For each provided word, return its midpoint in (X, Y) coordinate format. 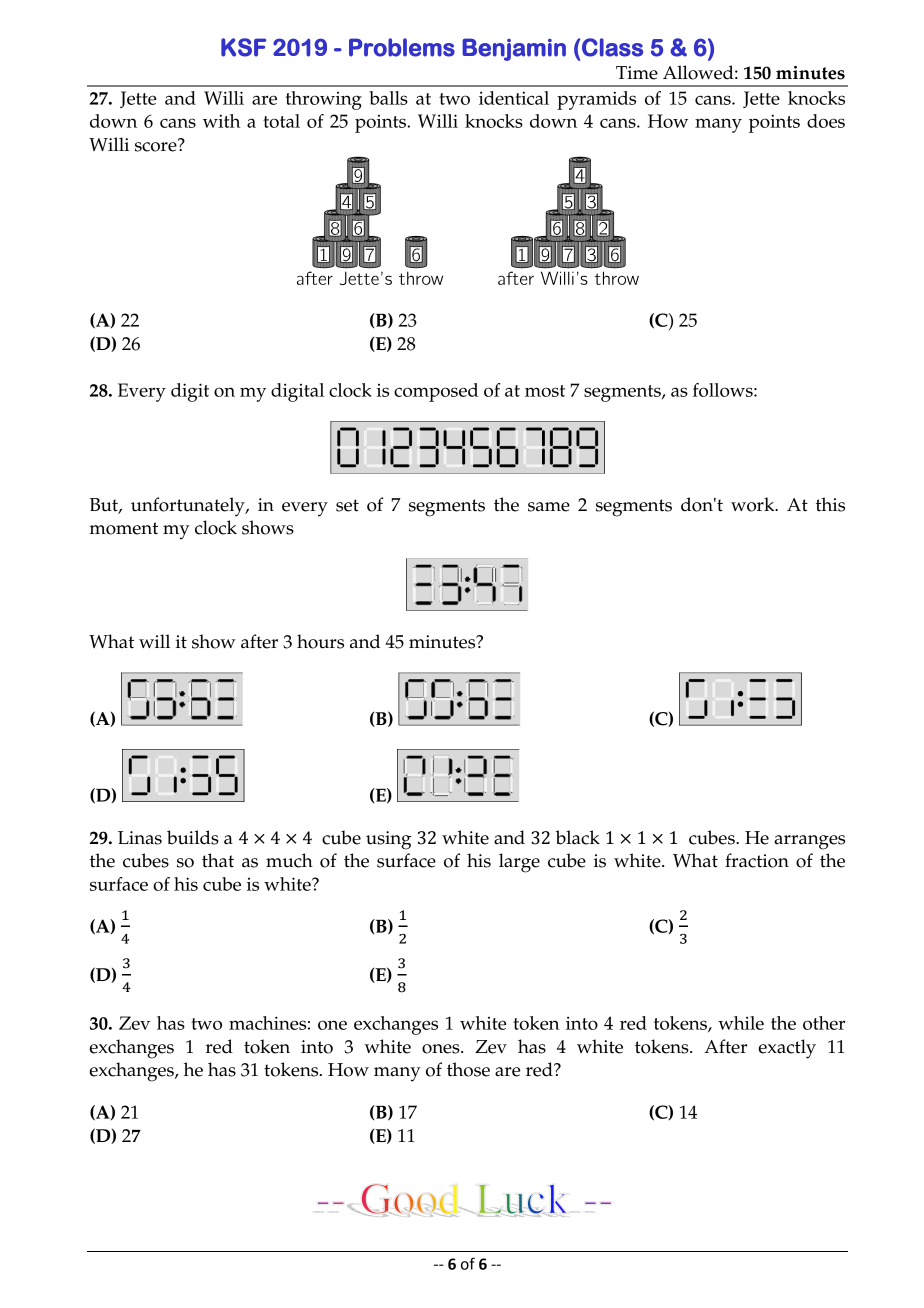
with (221, 121)
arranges (809, 842)
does (826, 121)
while (741, 1023)
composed (436, 392)
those (468, 1069)
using (388, 840)
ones (442, 1049)
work (754, 504)
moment (123, 528)
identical (514, 98)
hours (320, 641)
